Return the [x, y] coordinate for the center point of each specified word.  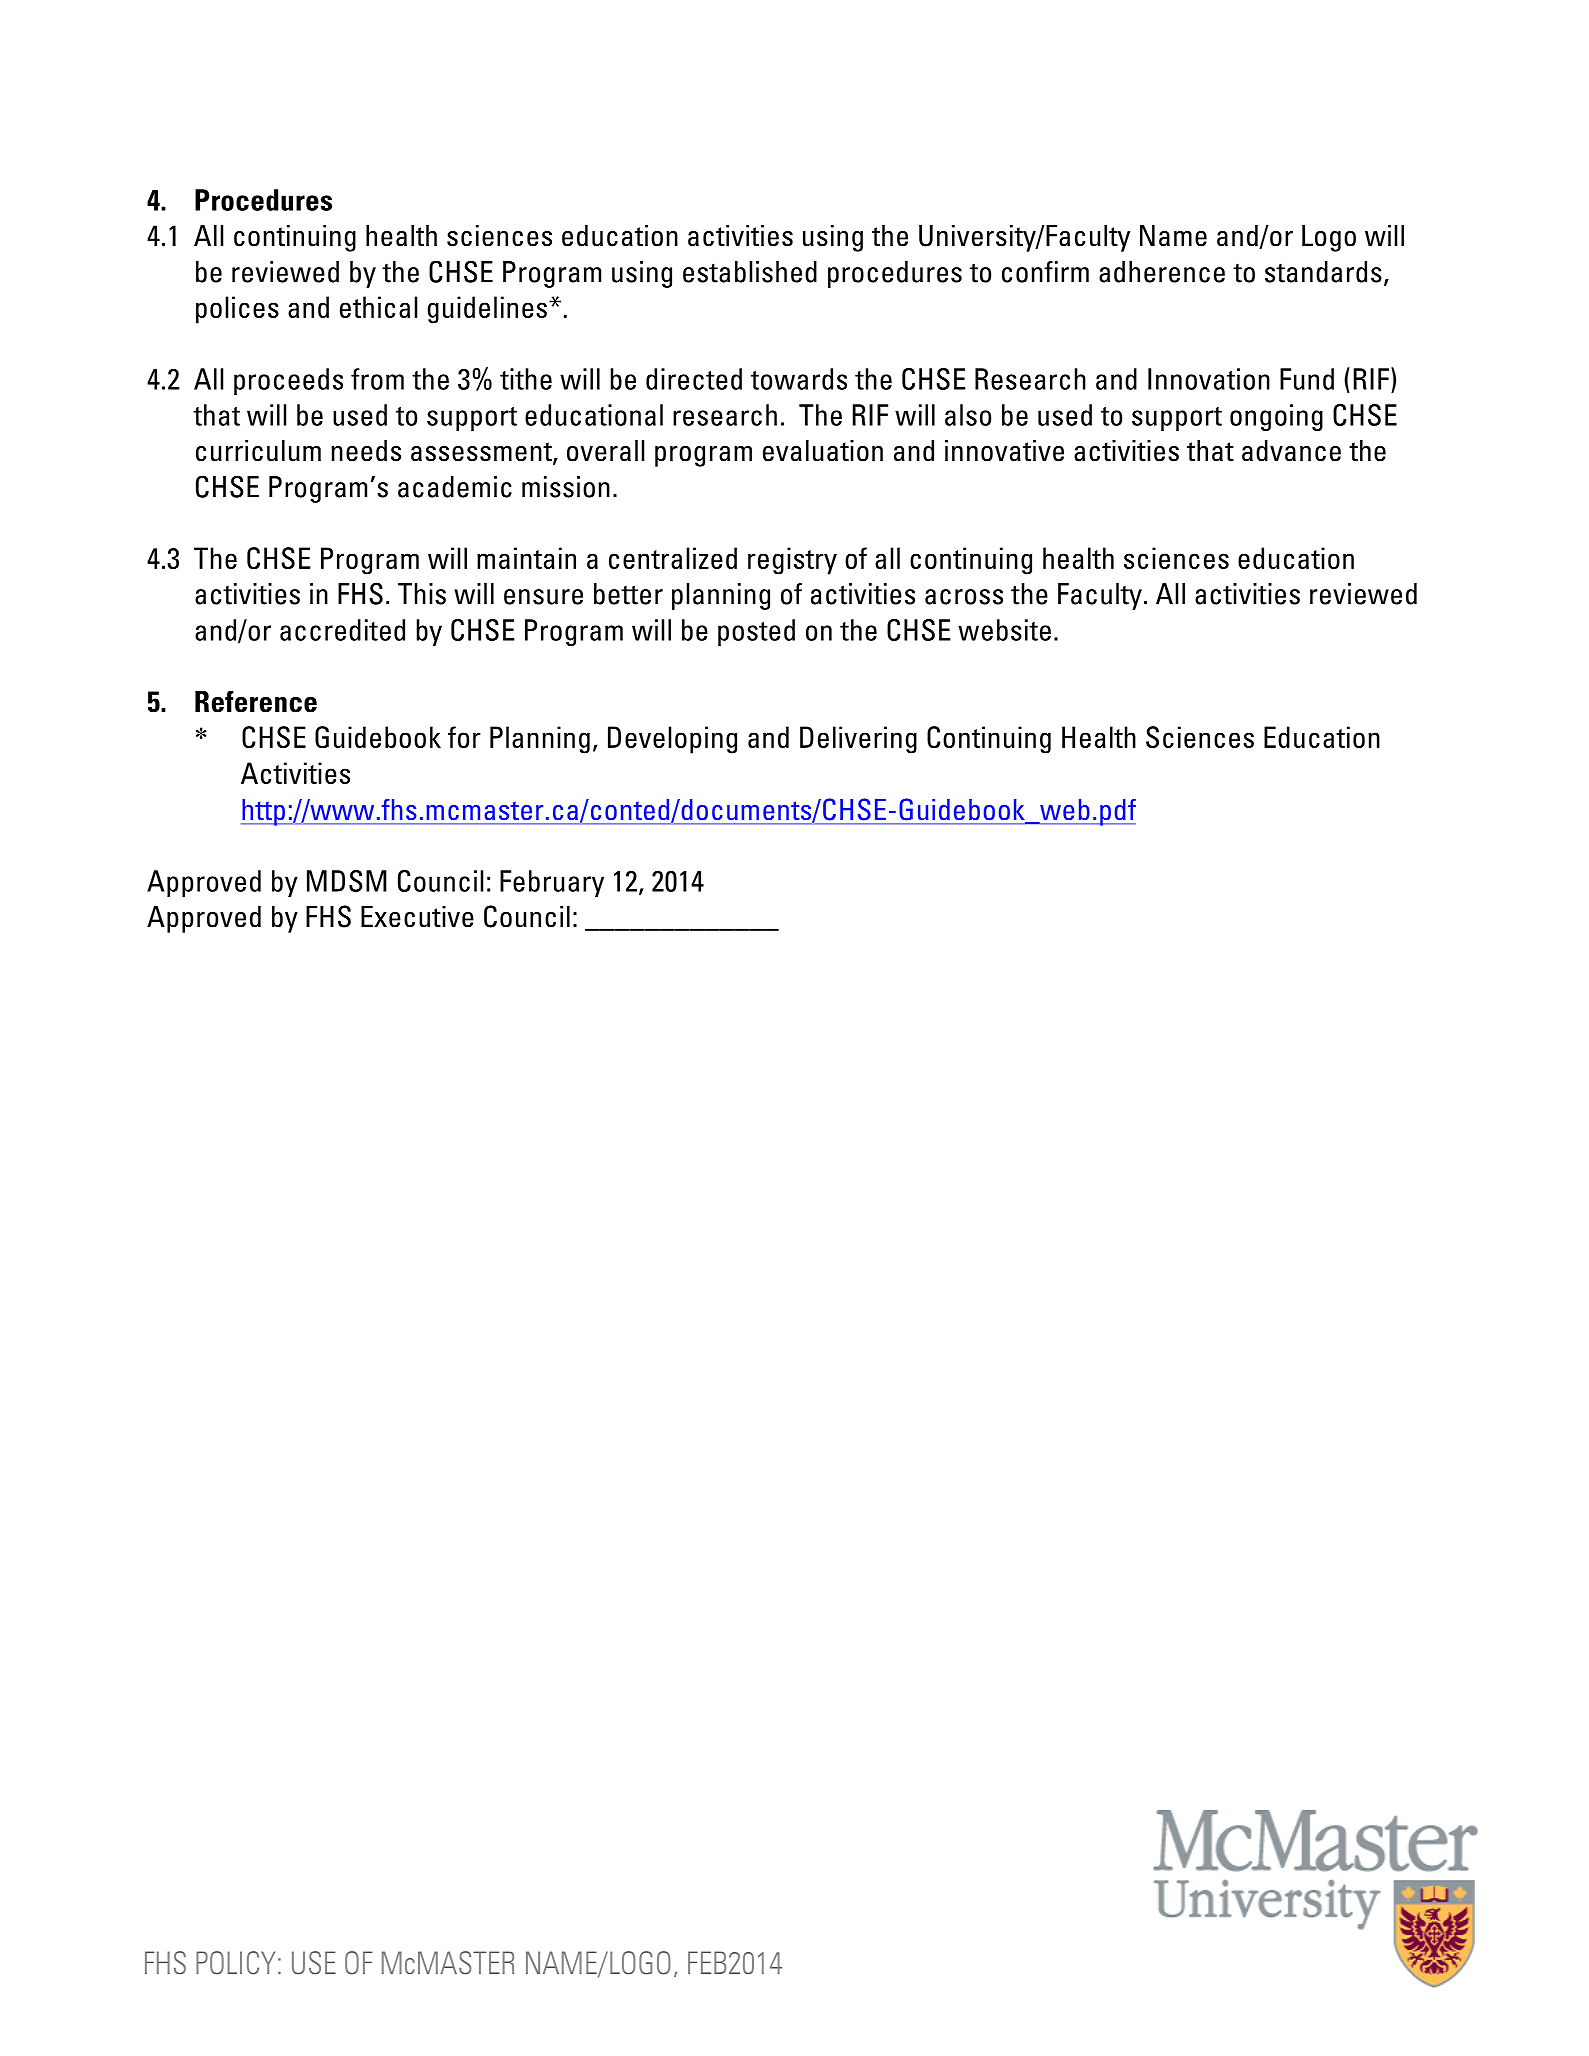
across [964, 597]
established [750, 272]
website [1004, 630]
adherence [1162, 272]
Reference [256, 701]
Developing [672, 740]
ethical [379, 307]
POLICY [235, 1963]
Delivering [858, 740]
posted [756, 632]
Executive [417, 917]
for [464, 737]
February [552, 883]
